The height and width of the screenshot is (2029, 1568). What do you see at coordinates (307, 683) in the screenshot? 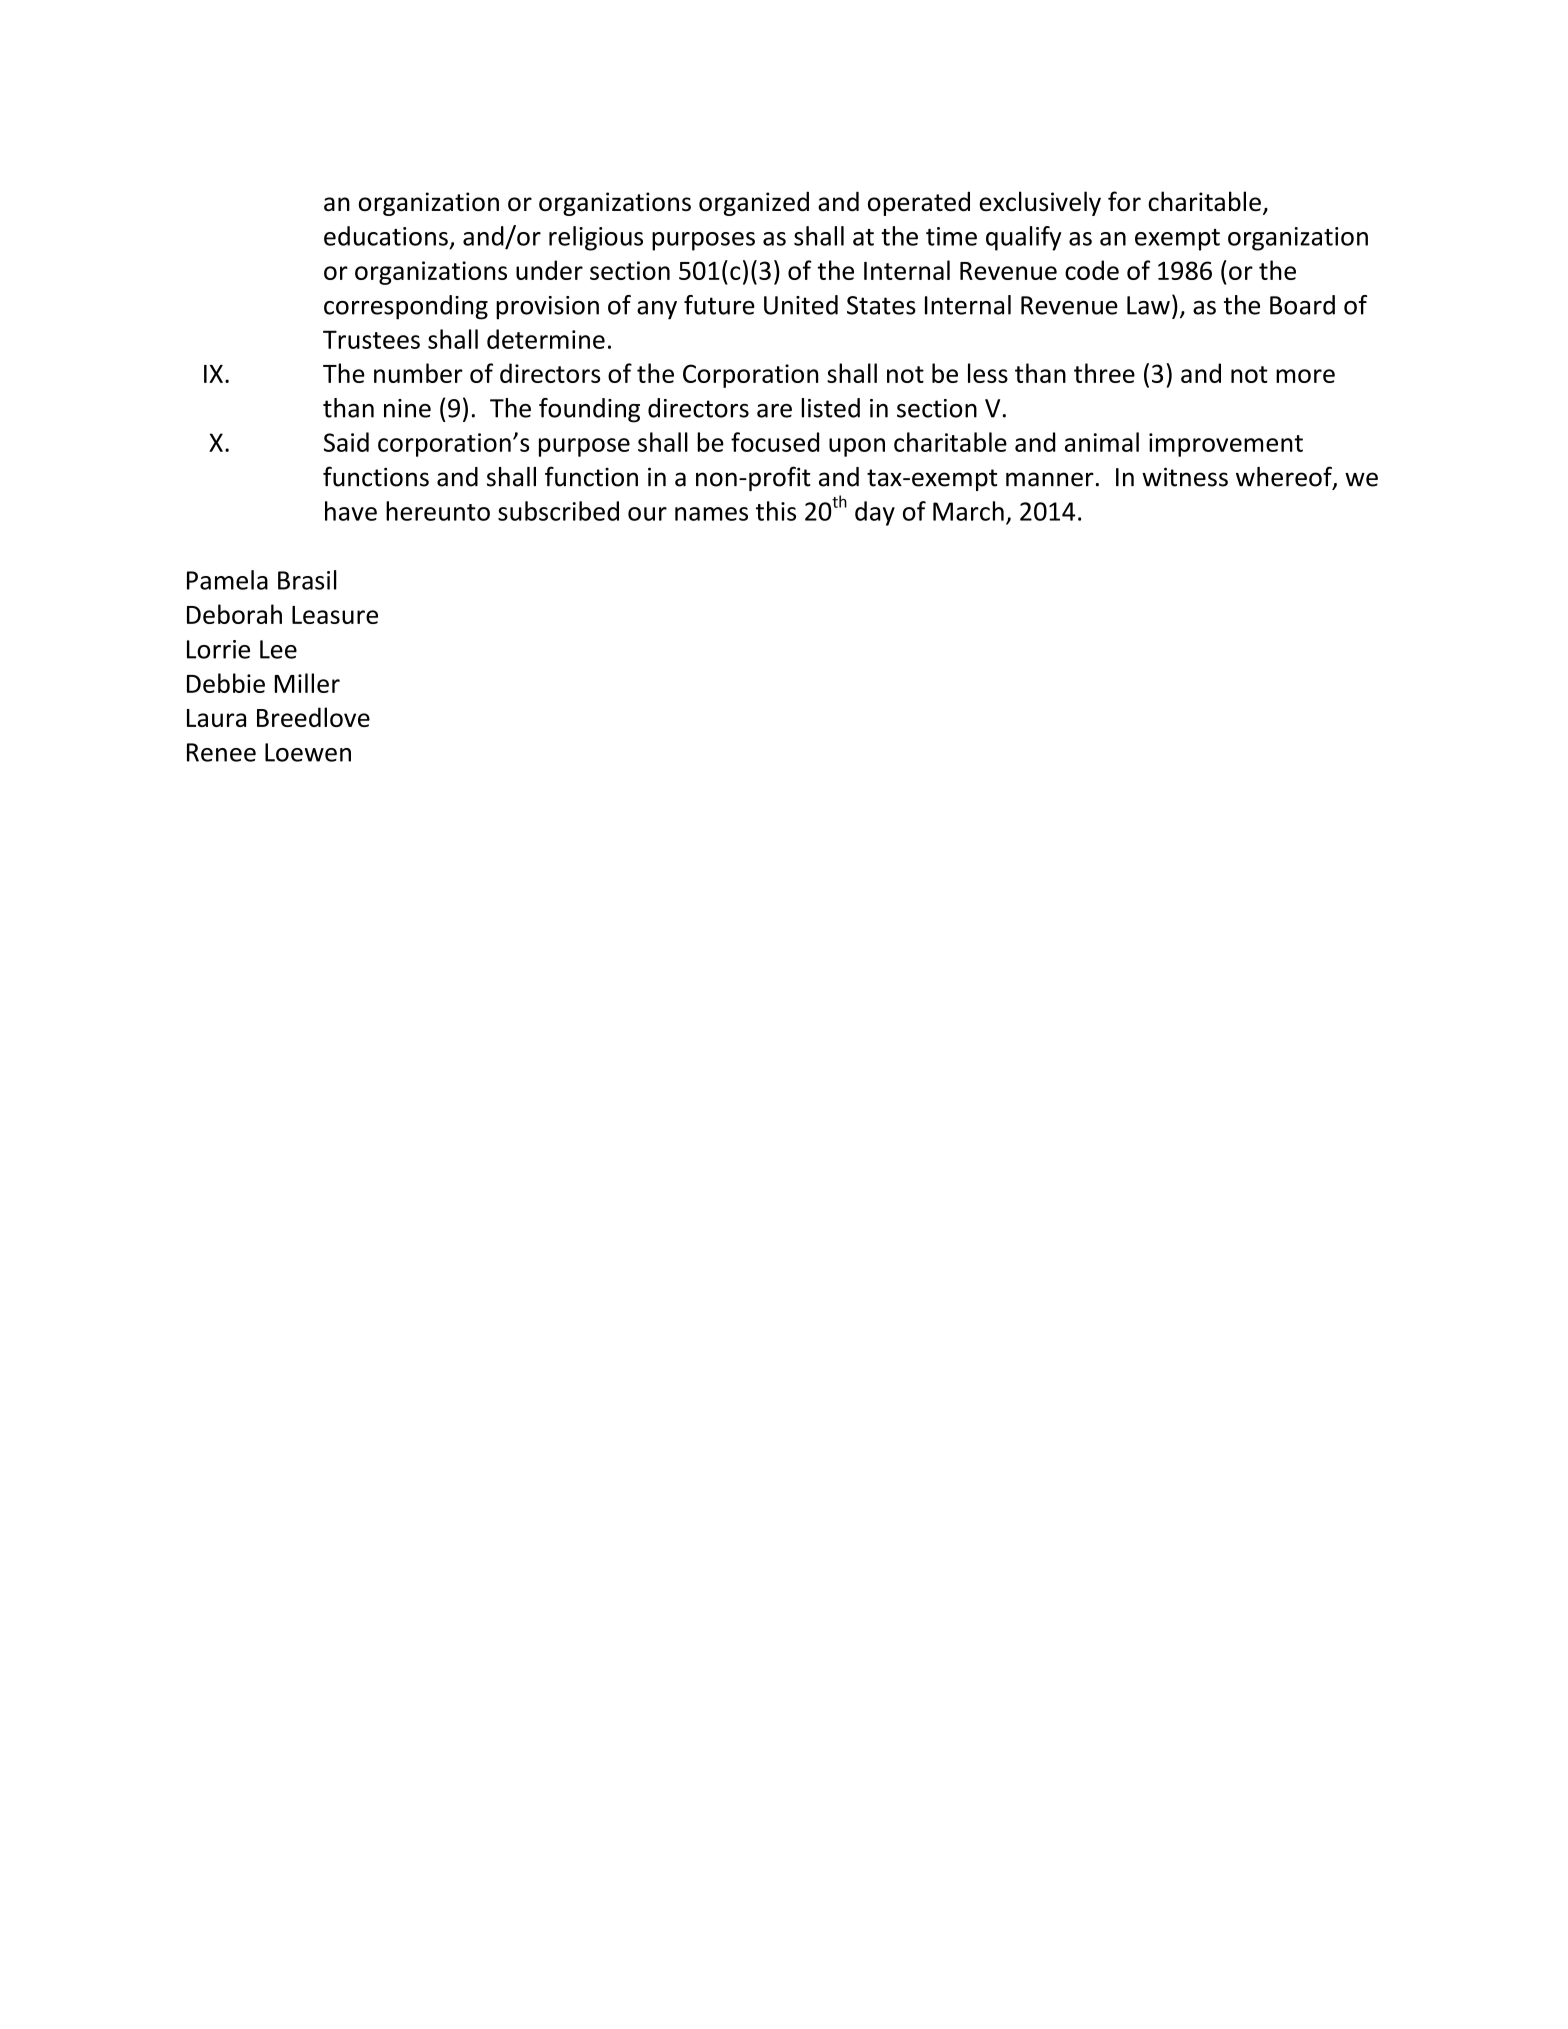
I see `Miller` at bounding box center [307, 683].
